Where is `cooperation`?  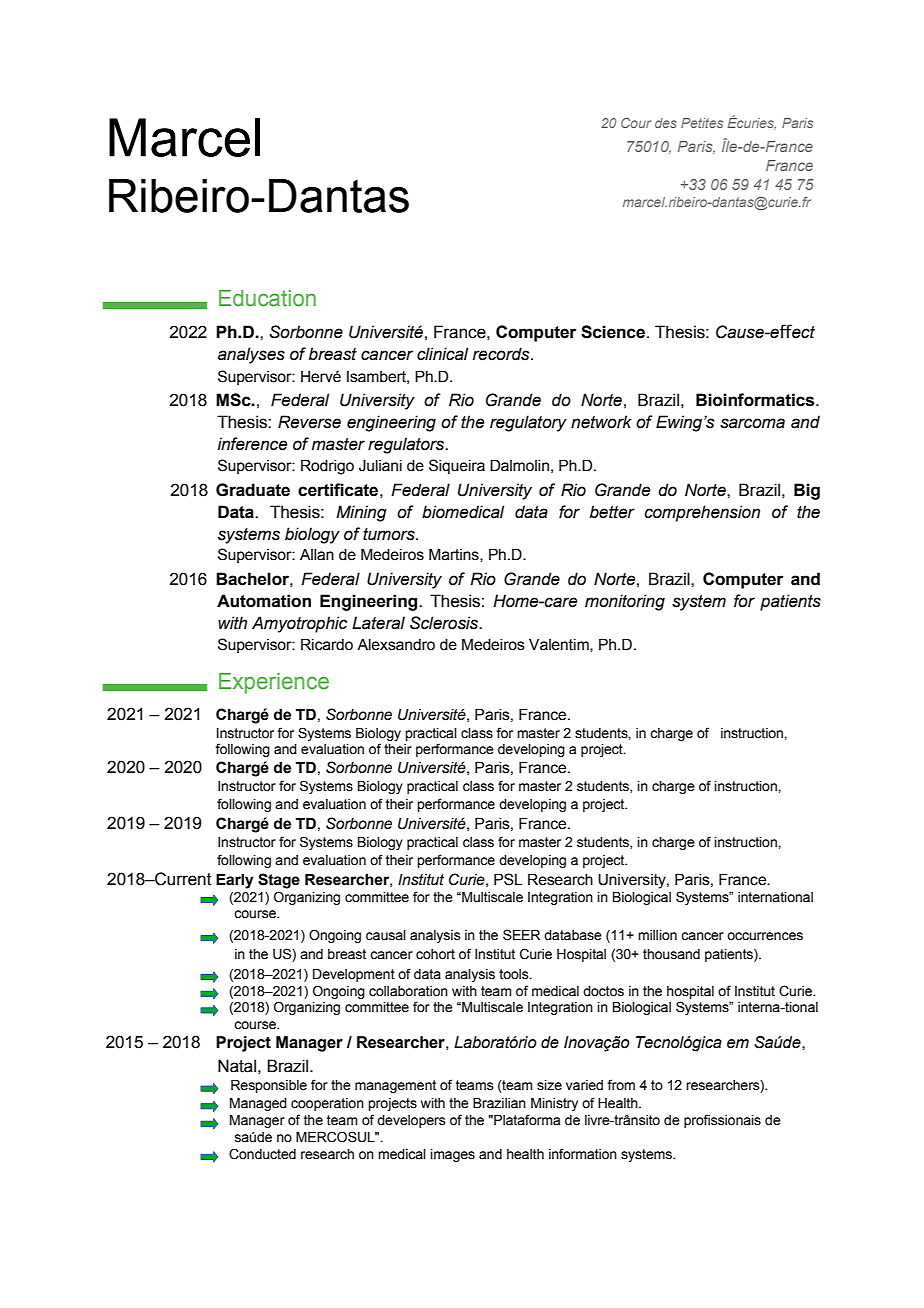
cooperation is located at coordinates (327, 1104).
